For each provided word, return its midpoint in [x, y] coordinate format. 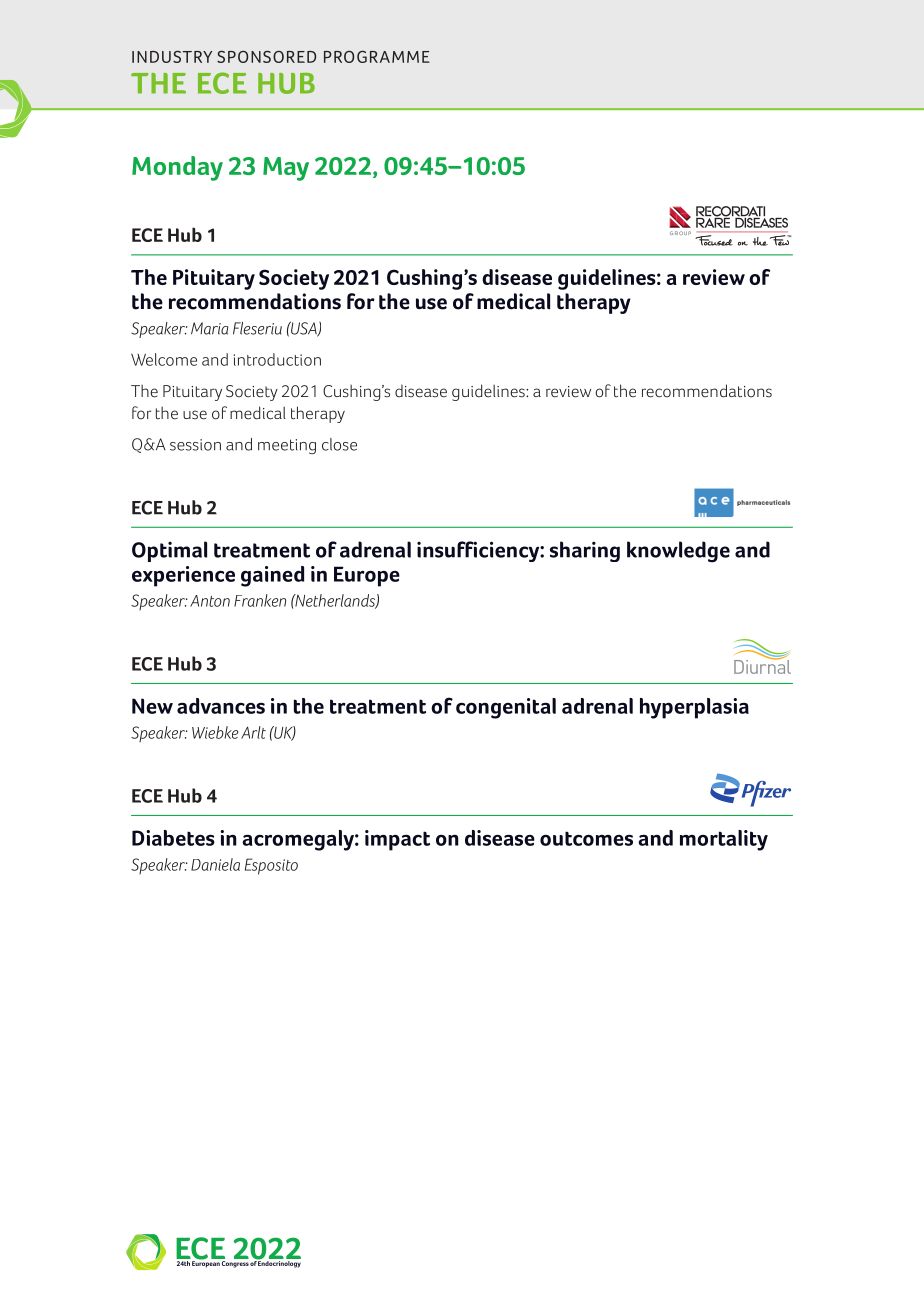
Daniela [215, 864]
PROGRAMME [377, 56]
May [286, 169]
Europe [367, 576]
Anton [210, 601]
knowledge [678, 552]
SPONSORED [266, 56]
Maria [210, 328]
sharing [585, 551]
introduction [277, 359]
